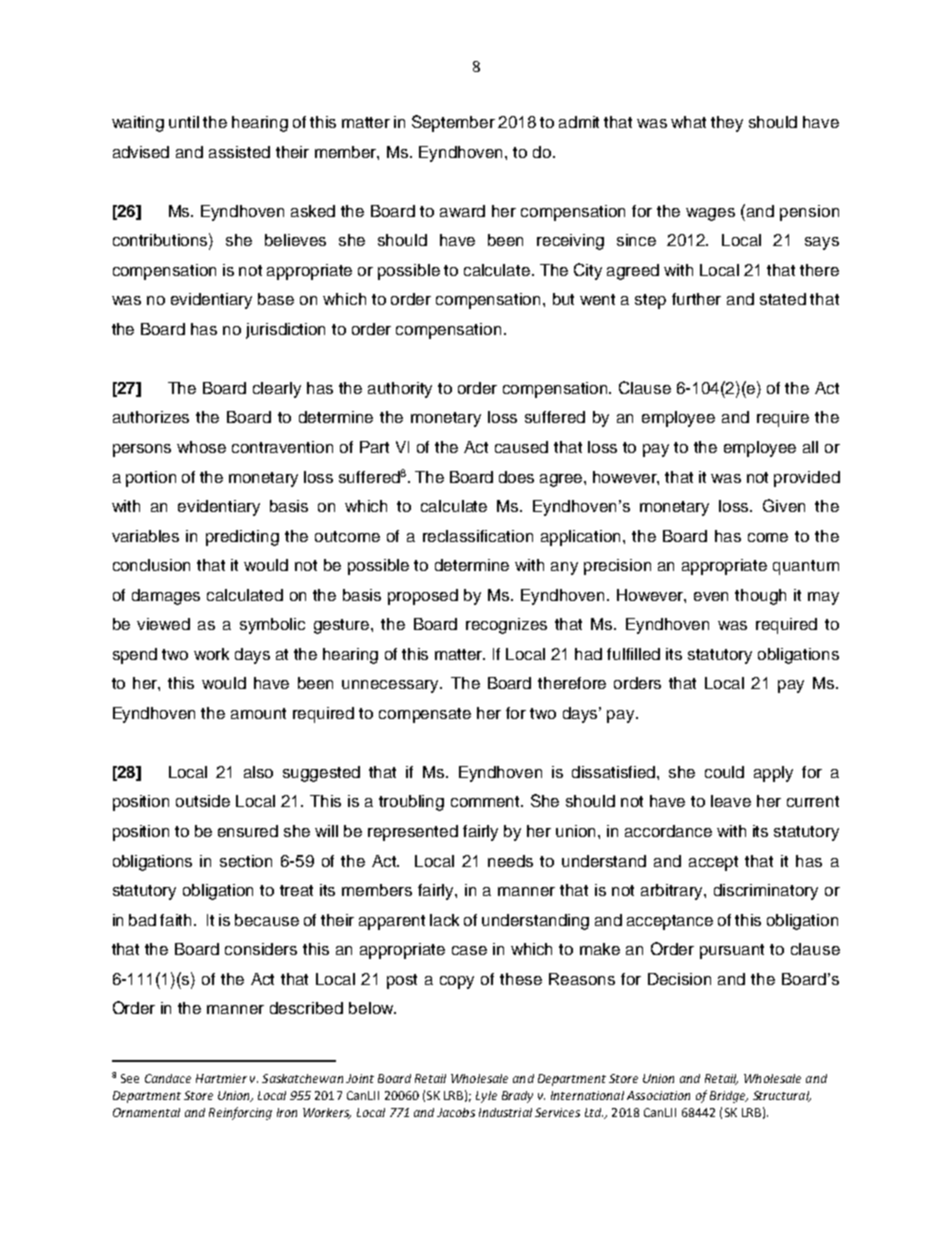 The width and height of the page is (952, 1233). Describe the element at coordinates (724, 772) in the page. I see `could` at that location.
